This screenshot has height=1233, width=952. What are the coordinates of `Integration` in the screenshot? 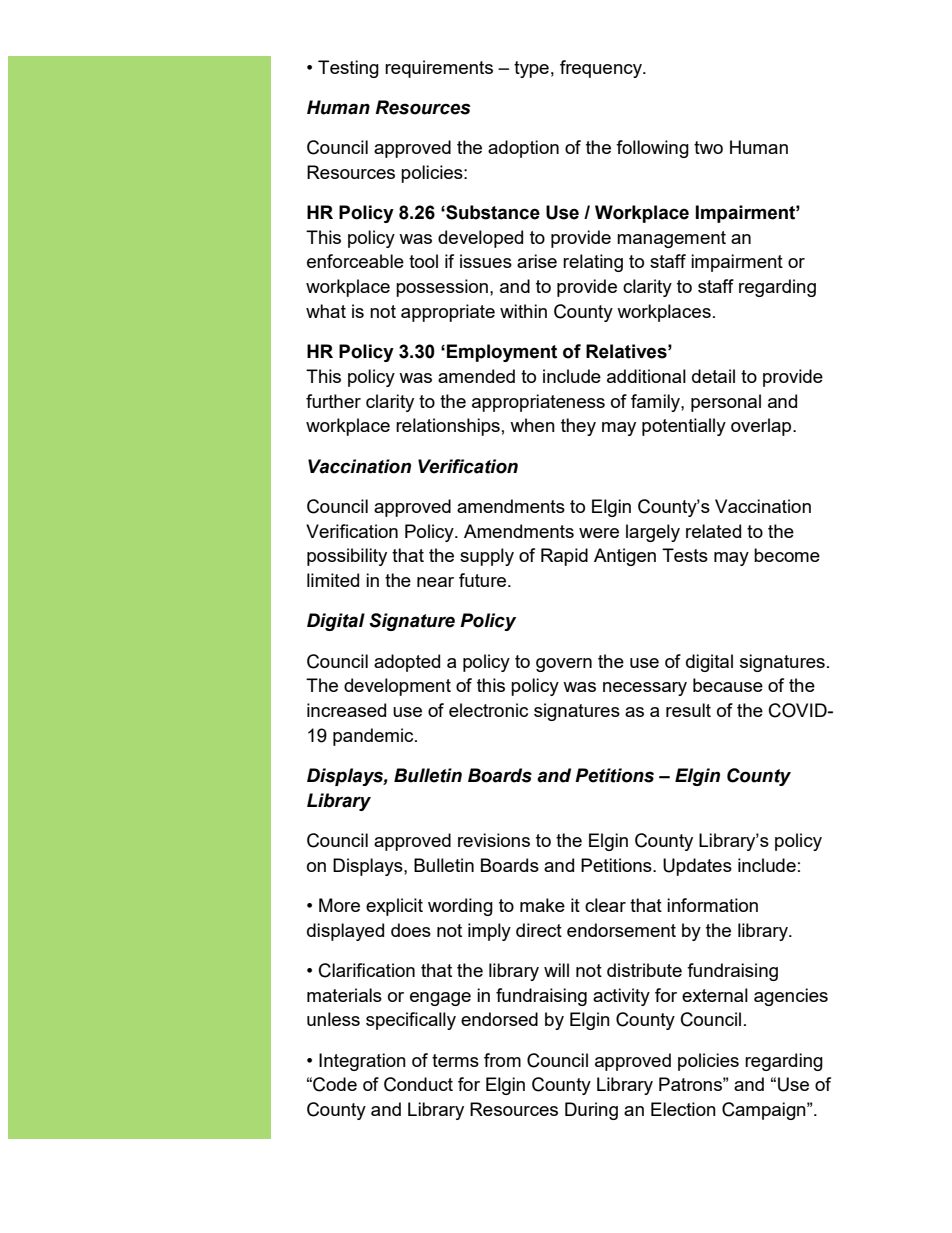 It's located at (362, 1062).
